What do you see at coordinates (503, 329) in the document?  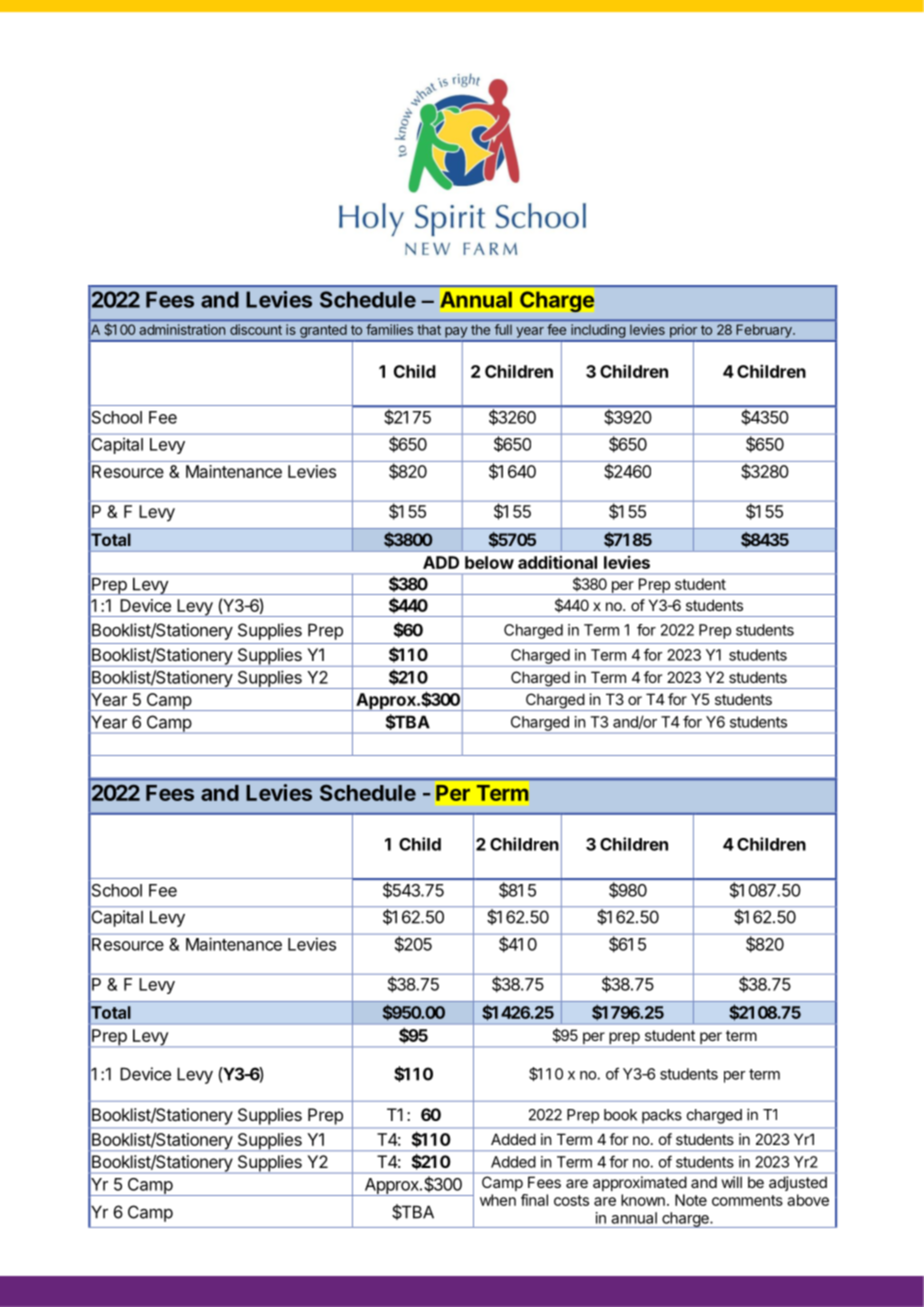 I see `full` at bounding box center [503, 329].
